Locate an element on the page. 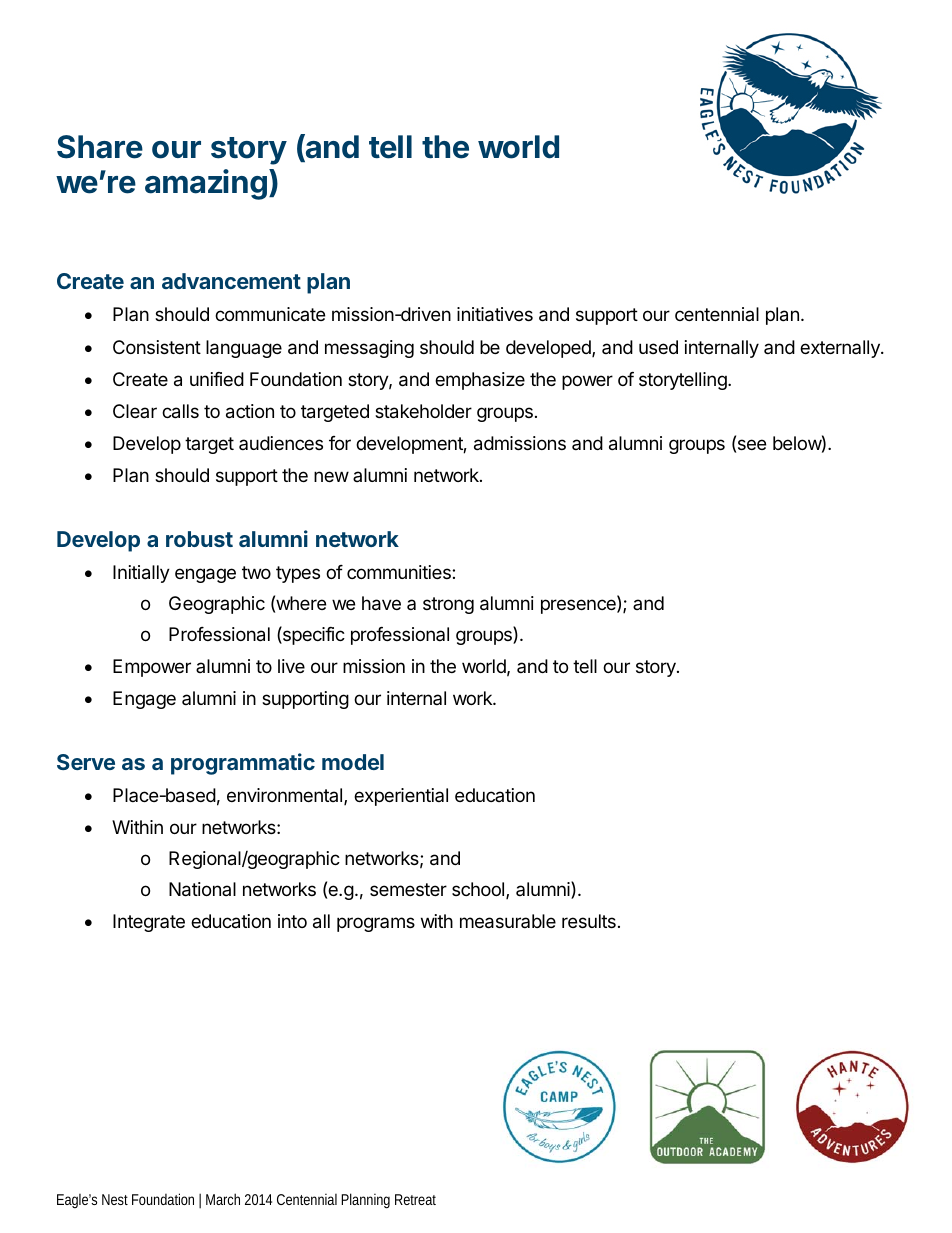 The height and width of the image is (1233, 952). March is located at coordinates (223, 1199).
